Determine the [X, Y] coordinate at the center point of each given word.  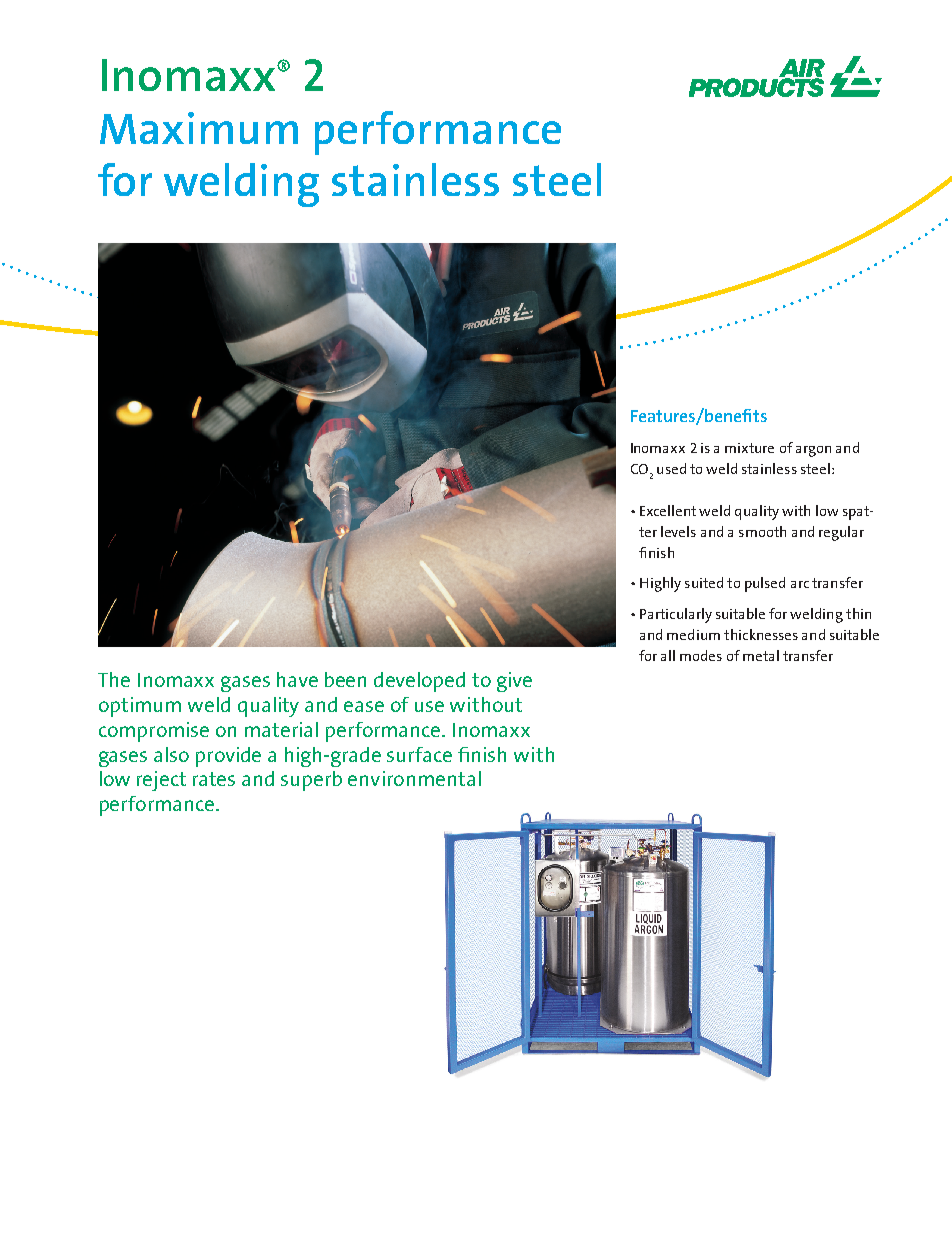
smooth [762, 531]
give [514, 682]
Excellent [668, 510]
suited [704, 582]
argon [813, 451]
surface [419, 754]
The [114, 679]
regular [841, 533]
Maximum [199, 128]
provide [228, 757]
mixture [749, 448]
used [671, 468]
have [297, 679]
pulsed [765, 584]
